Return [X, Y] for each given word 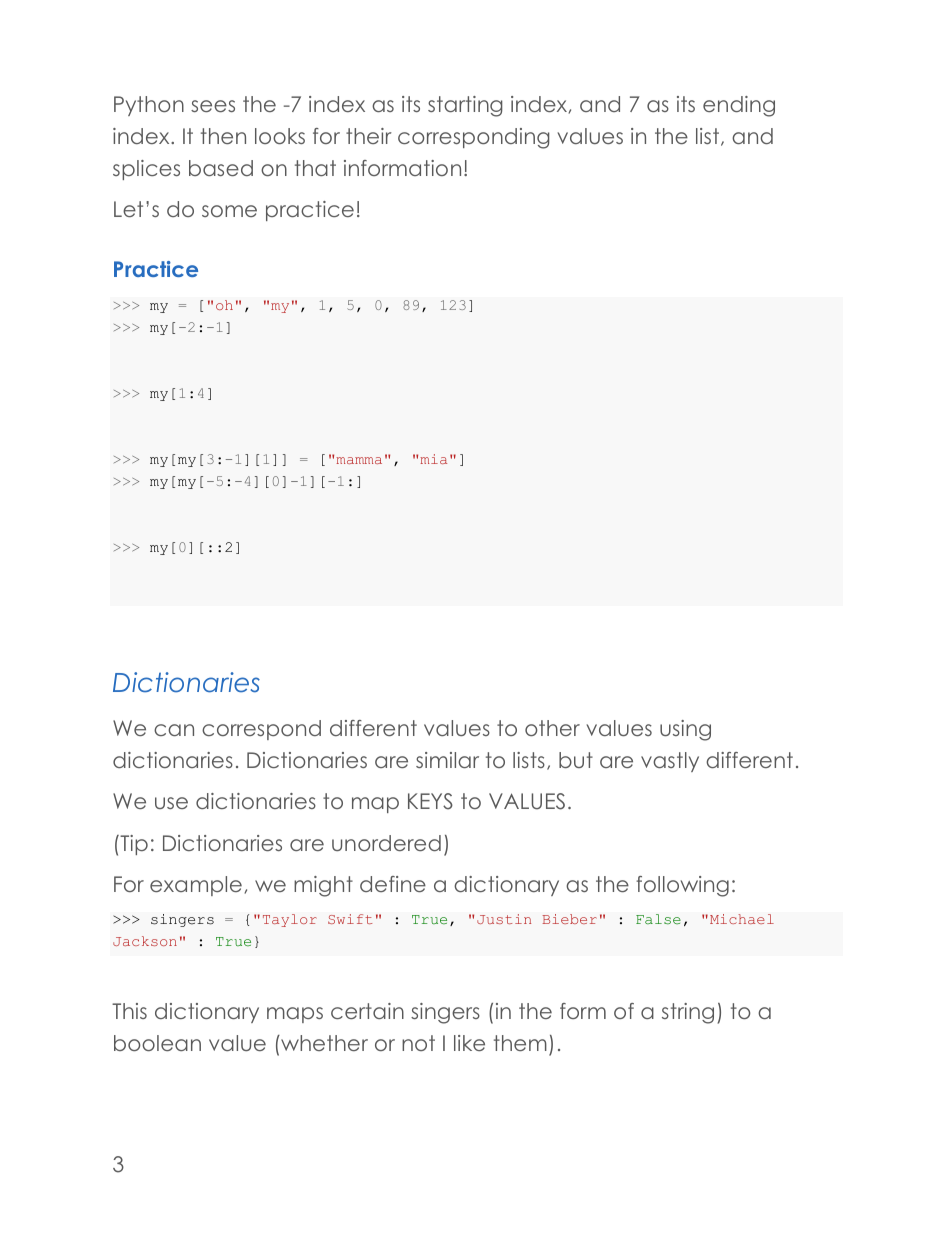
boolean [157, 1043]
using [685, 730]
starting [465, 106]
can [174, 730]
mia [433, 459]
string [688, 1013]
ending [739, 106]
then [223, 136]
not [418, 1043]
